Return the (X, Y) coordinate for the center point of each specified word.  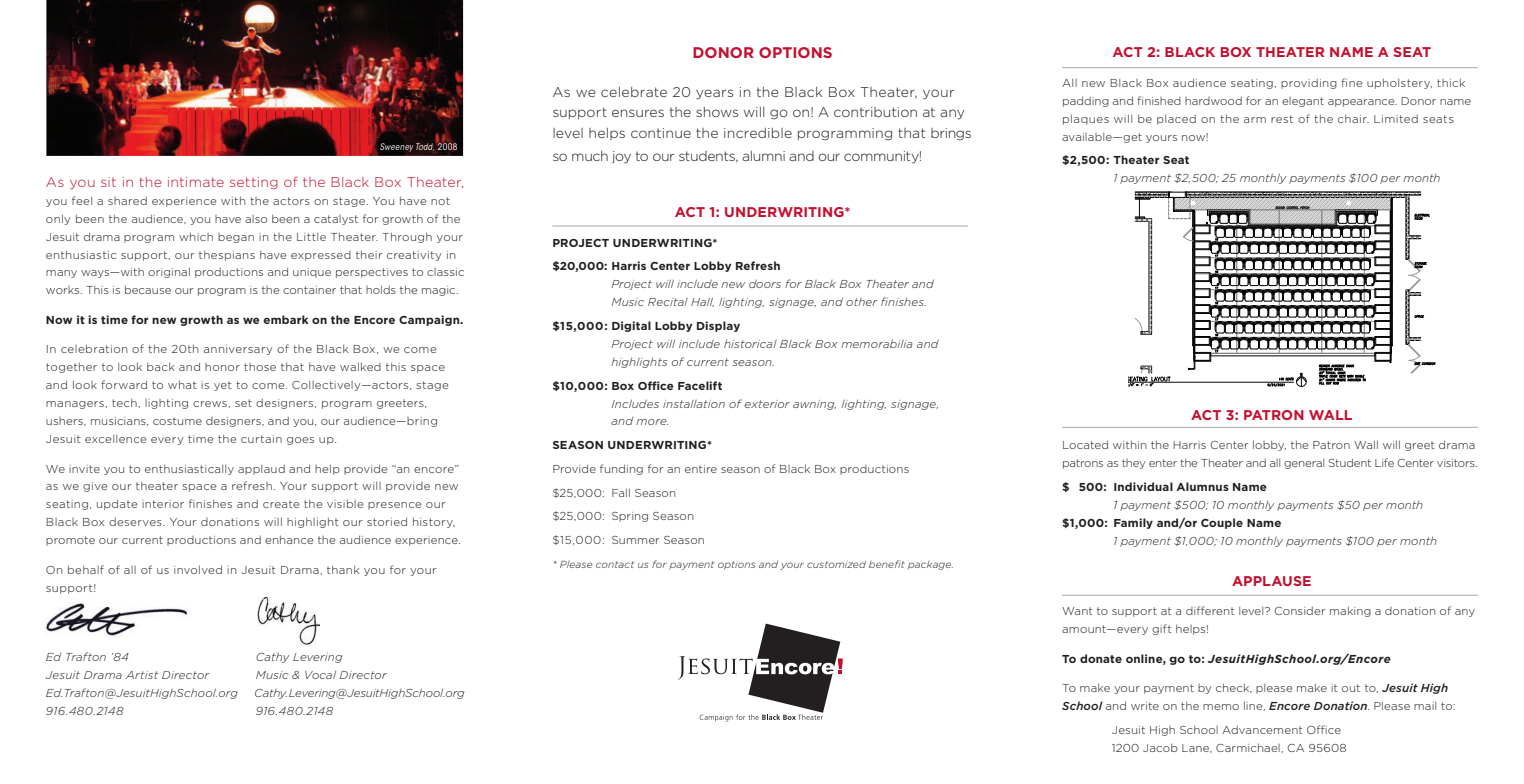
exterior (767, 404)
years (714, 94)
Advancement (1262, 730)
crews (210, 404)
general (1304, 464)
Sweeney (397, 147)
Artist (142, 675)
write (1145, 706)
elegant (1303, 102)
